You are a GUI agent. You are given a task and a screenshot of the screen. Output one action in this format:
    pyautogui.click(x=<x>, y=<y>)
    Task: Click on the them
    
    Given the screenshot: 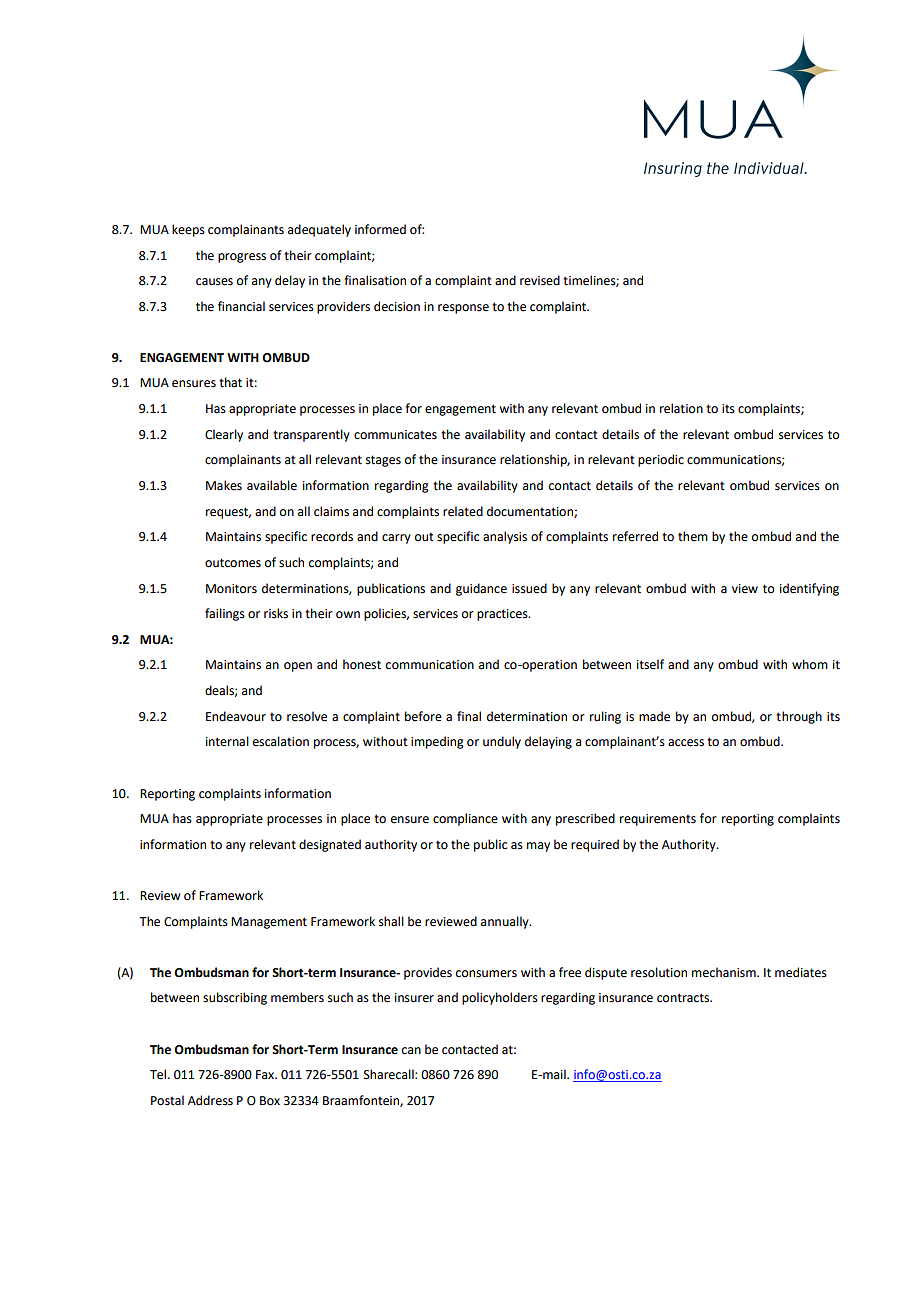 What is the action you would take?
    pyautogui.click(x=693, y=536)
